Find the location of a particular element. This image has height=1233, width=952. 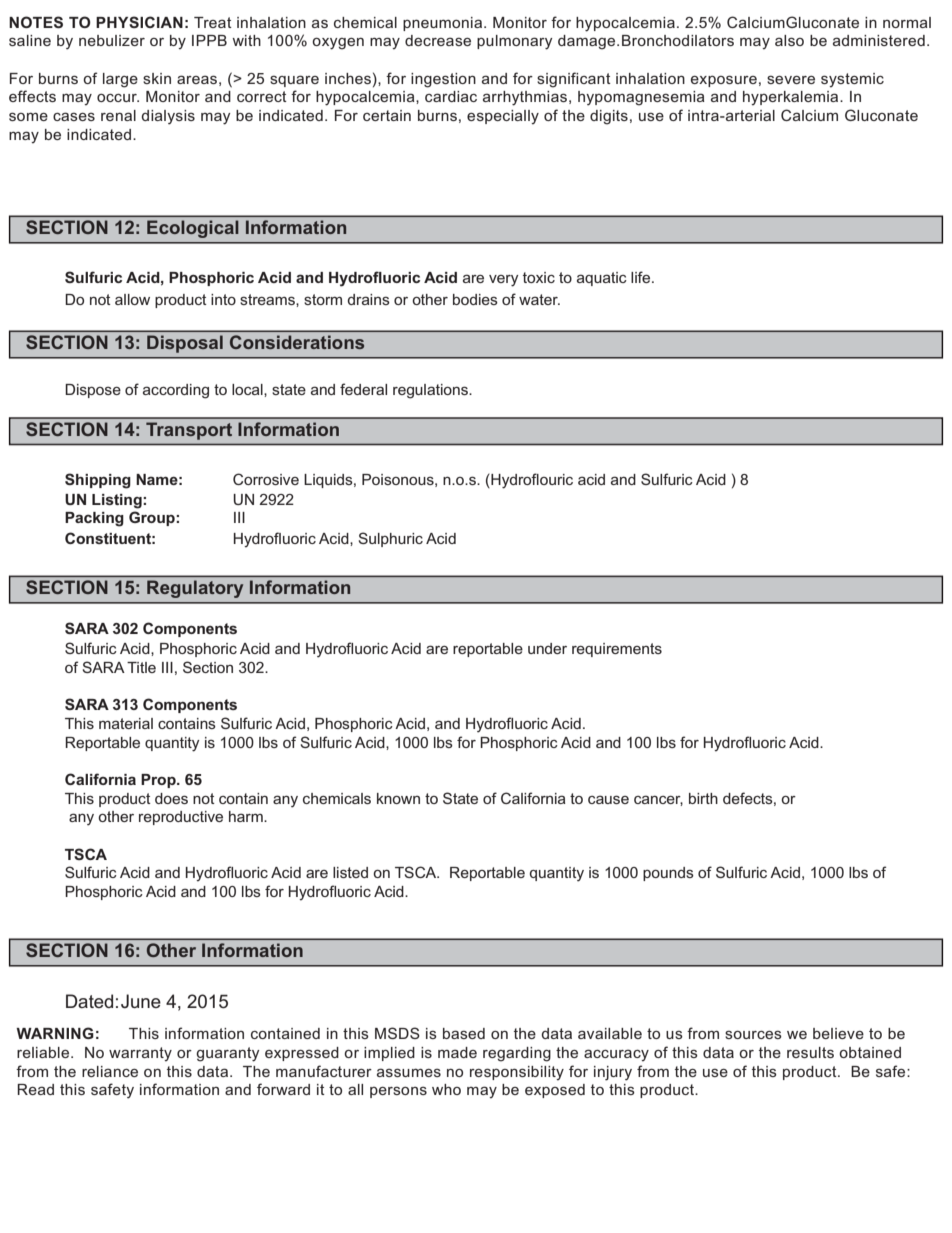

requirements is located at coordinates (617, 650).
